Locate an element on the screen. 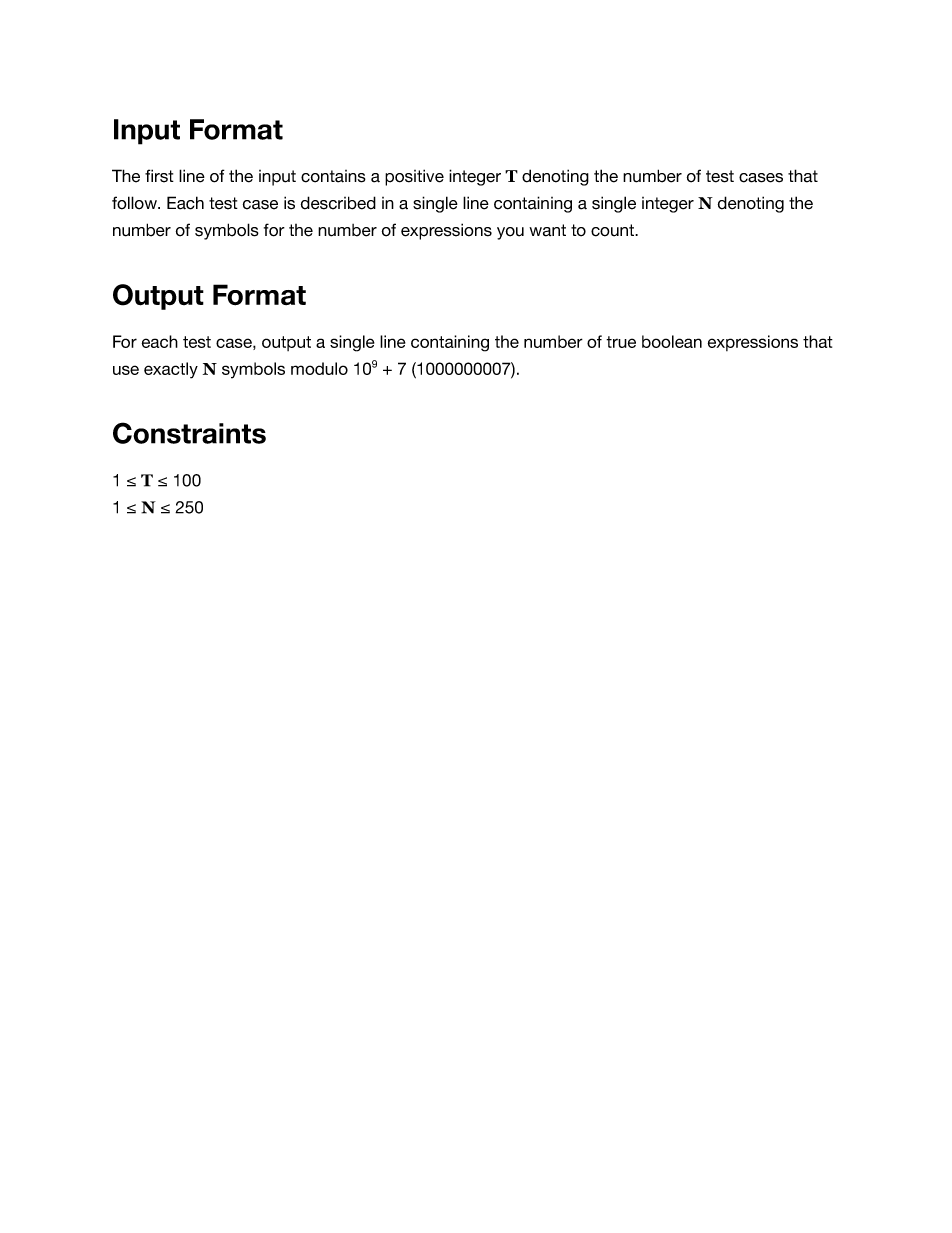 This screenshot has width=952, height=1233. modulo is located at coordinates (319, 368).
